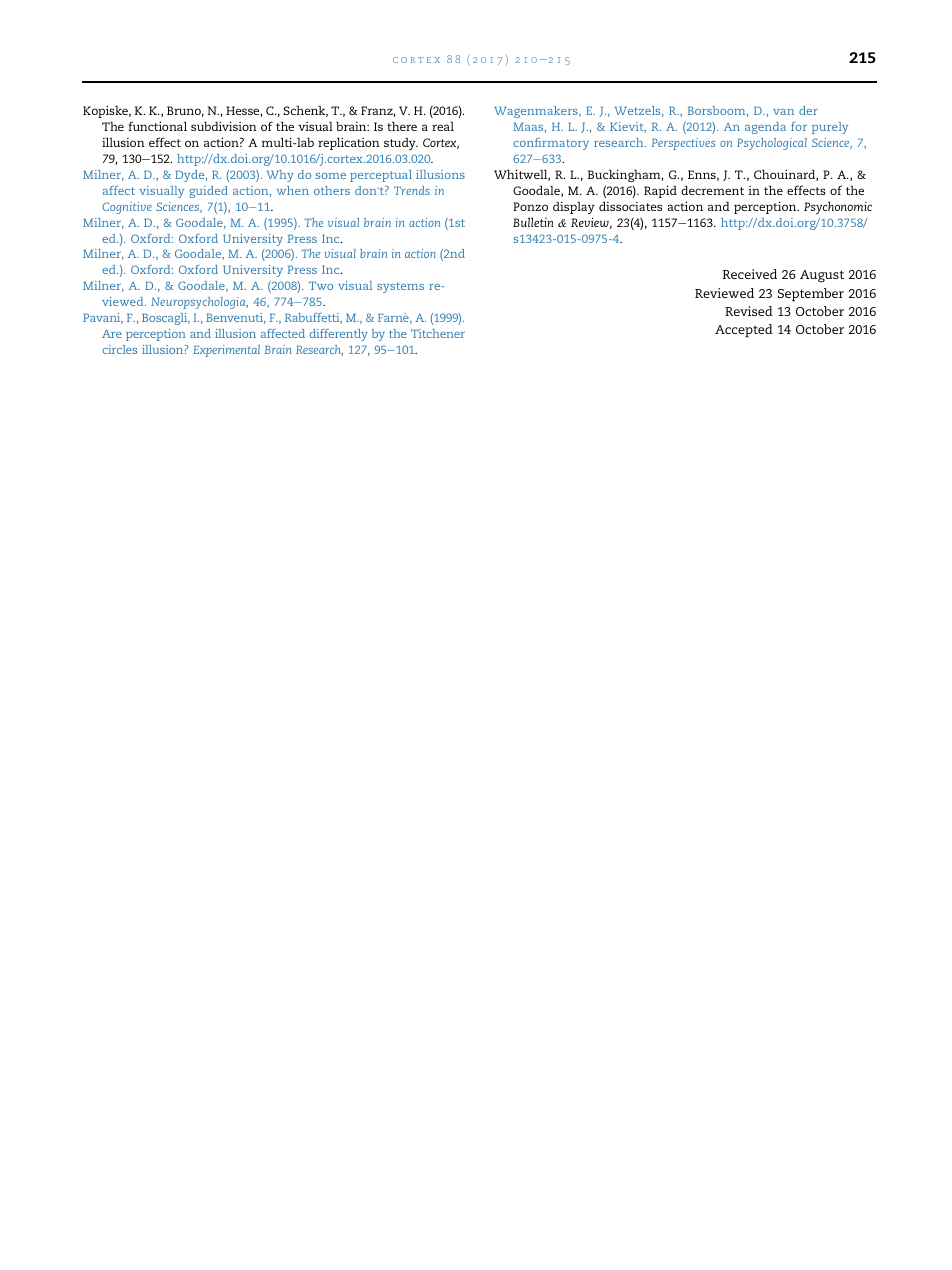  What do you see at coordinates (744, 330) in the page?
I see `Accepted` at bounding box center [744, 330].
